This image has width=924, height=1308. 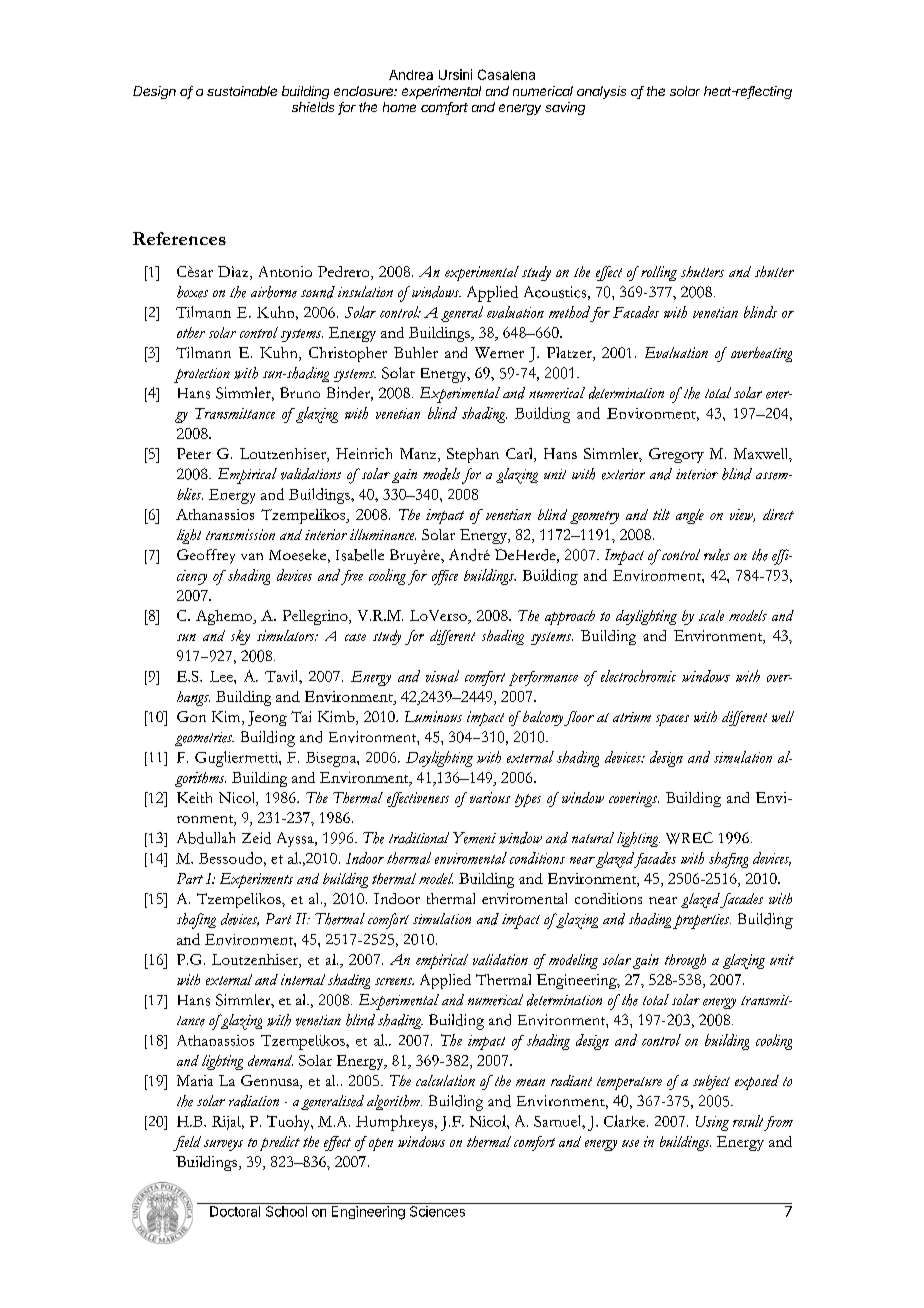 What do you see at coordinates (194, 453) in the image?
I see `Peter` at bounding box center [194, 453].
